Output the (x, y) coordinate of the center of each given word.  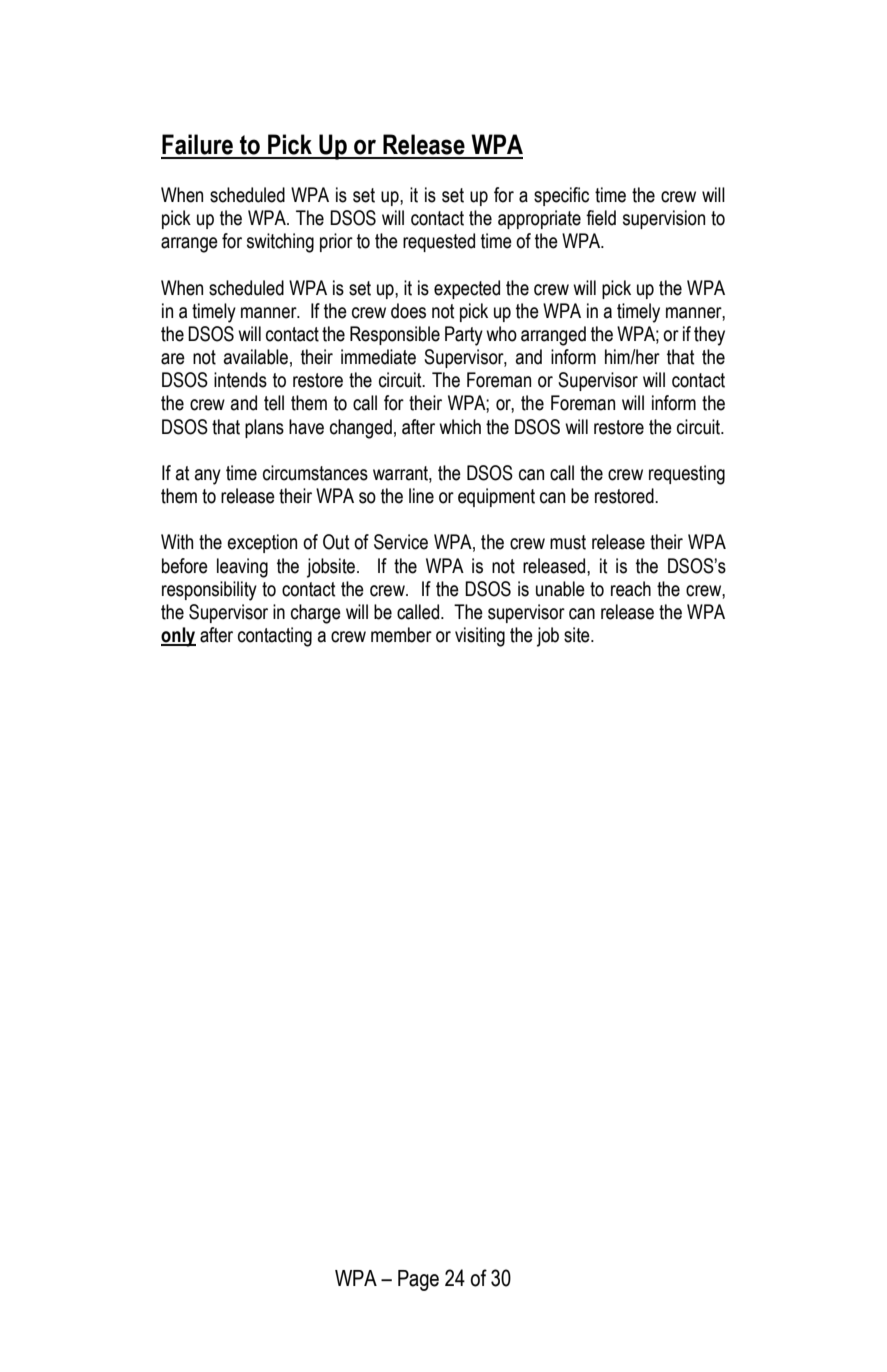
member (401, 635)
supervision (664, 219)
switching (280, 243)
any (208, 477)
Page (418, 1280)
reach (631, 589)
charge (316, 614)
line (421, 496)
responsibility (209, 591)
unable (560, 589)
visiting (480, 637)
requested (439, 242)
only (178, 637)
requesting (687, 475)
